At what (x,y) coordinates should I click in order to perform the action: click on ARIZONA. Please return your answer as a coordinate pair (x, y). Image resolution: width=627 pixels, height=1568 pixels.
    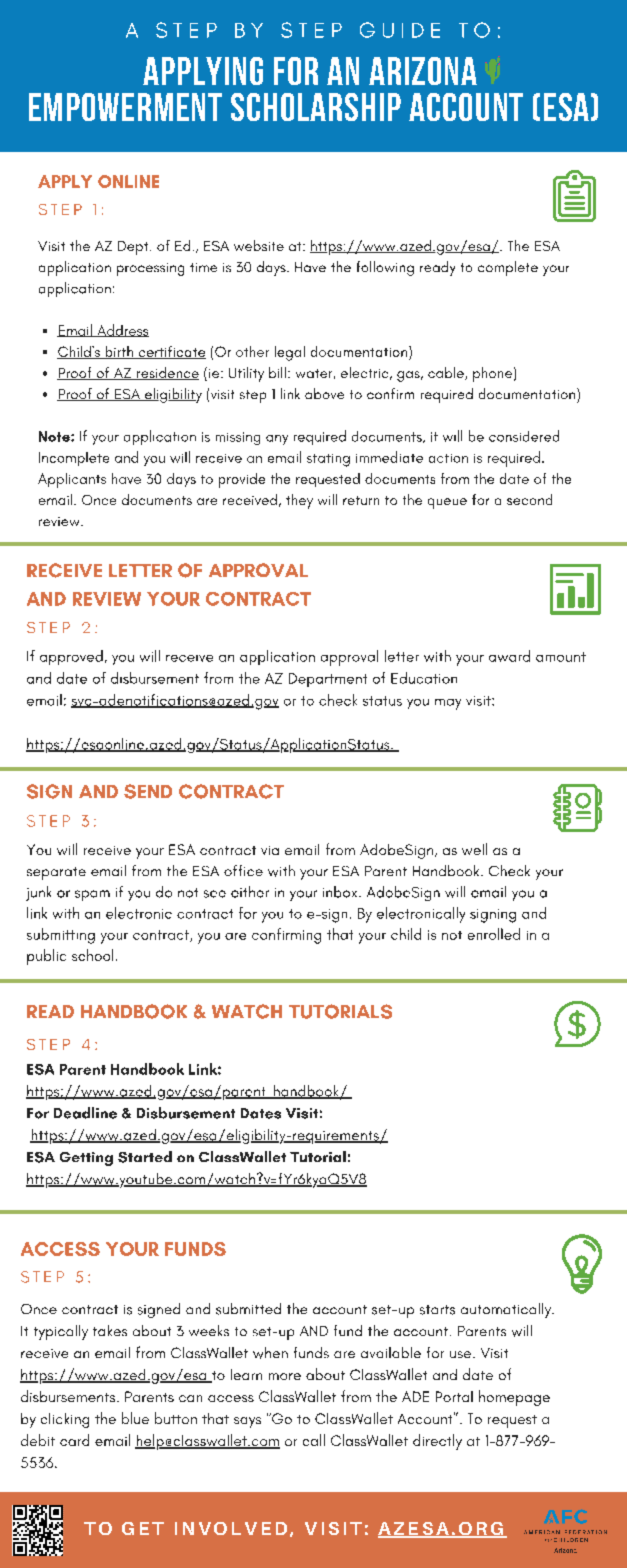
    Looking at the image, I should click on (423, 71).
